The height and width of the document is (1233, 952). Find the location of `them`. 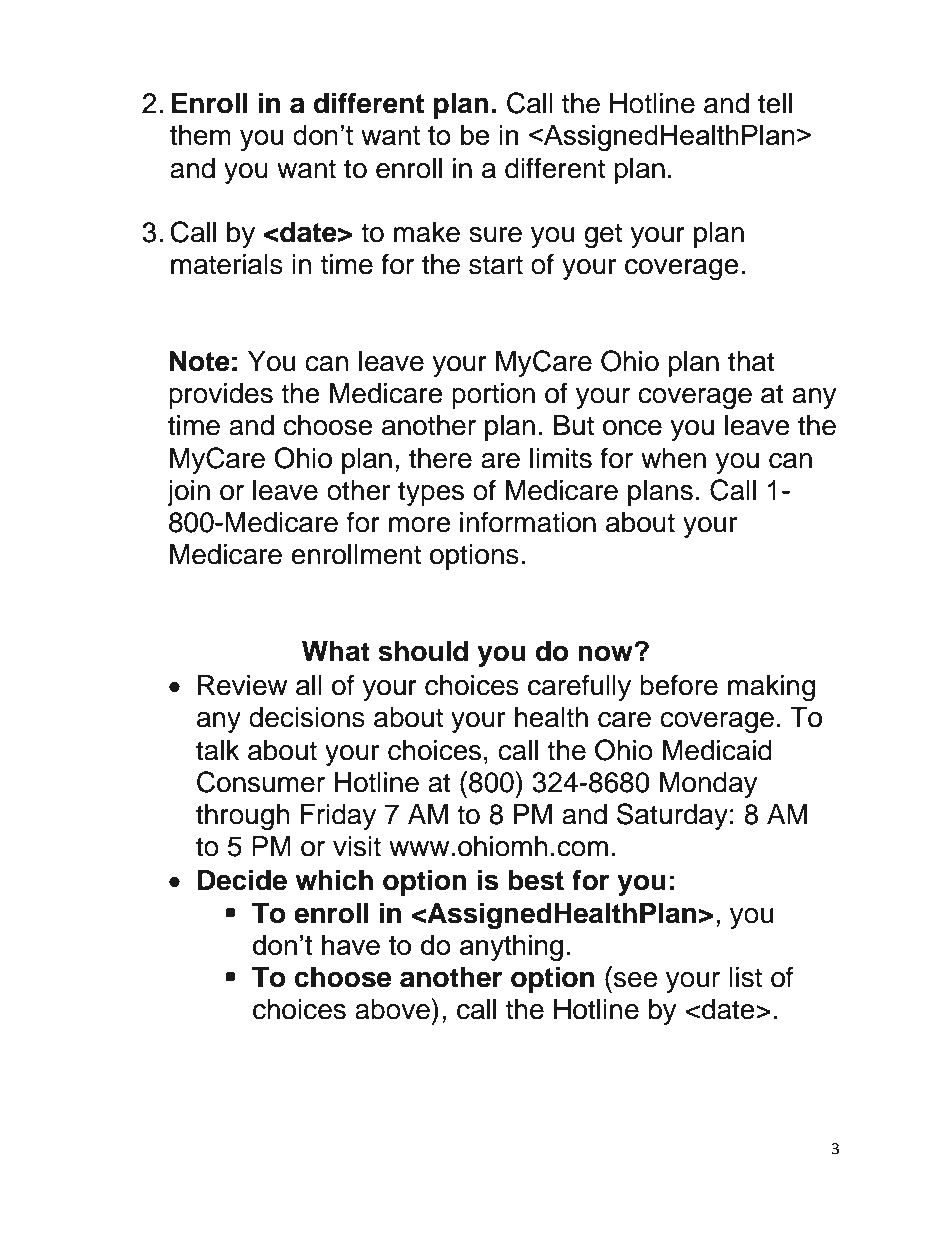

them is located at coordinates (200, 135).
